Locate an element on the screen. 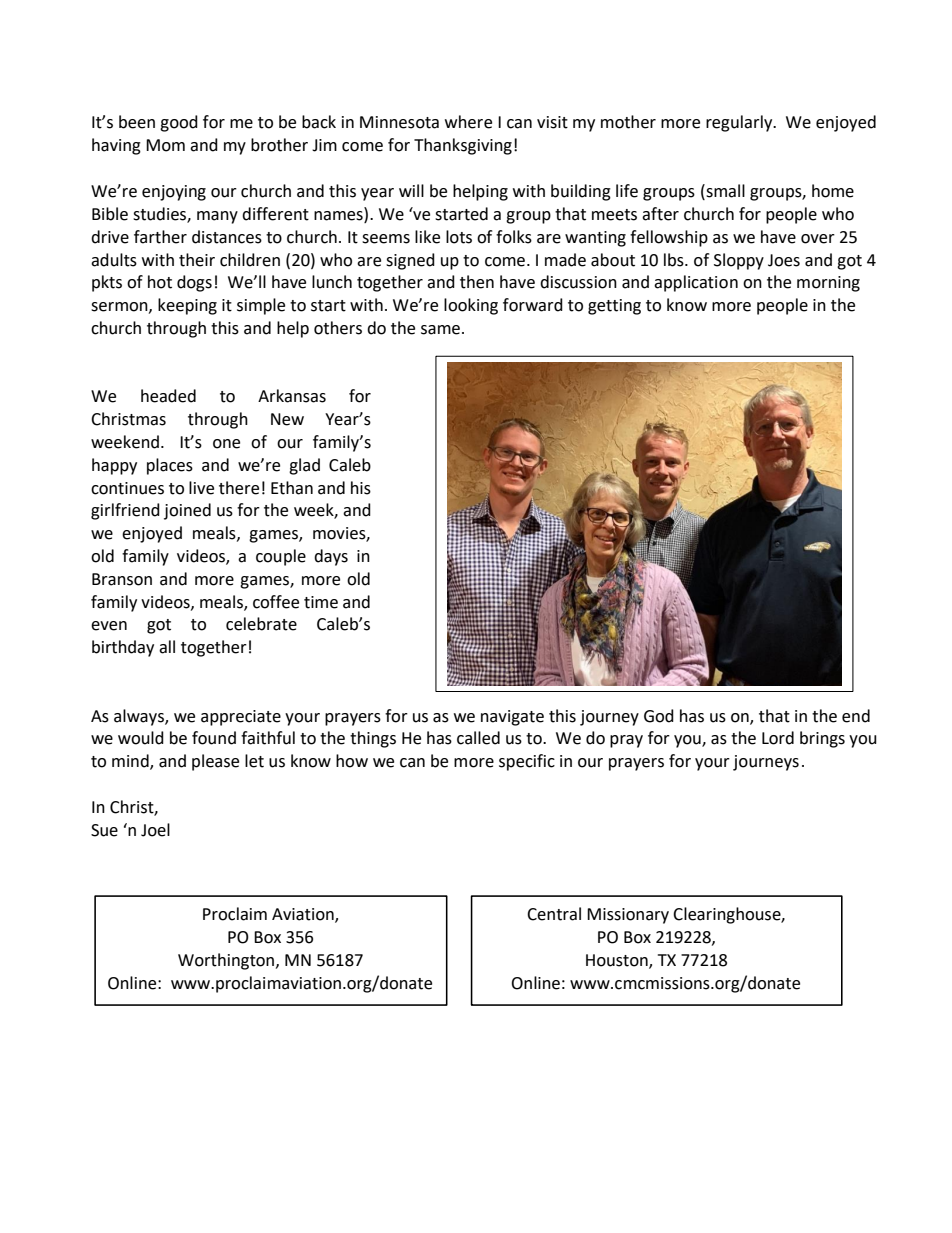  joined is located at coordinates (187, 511).
